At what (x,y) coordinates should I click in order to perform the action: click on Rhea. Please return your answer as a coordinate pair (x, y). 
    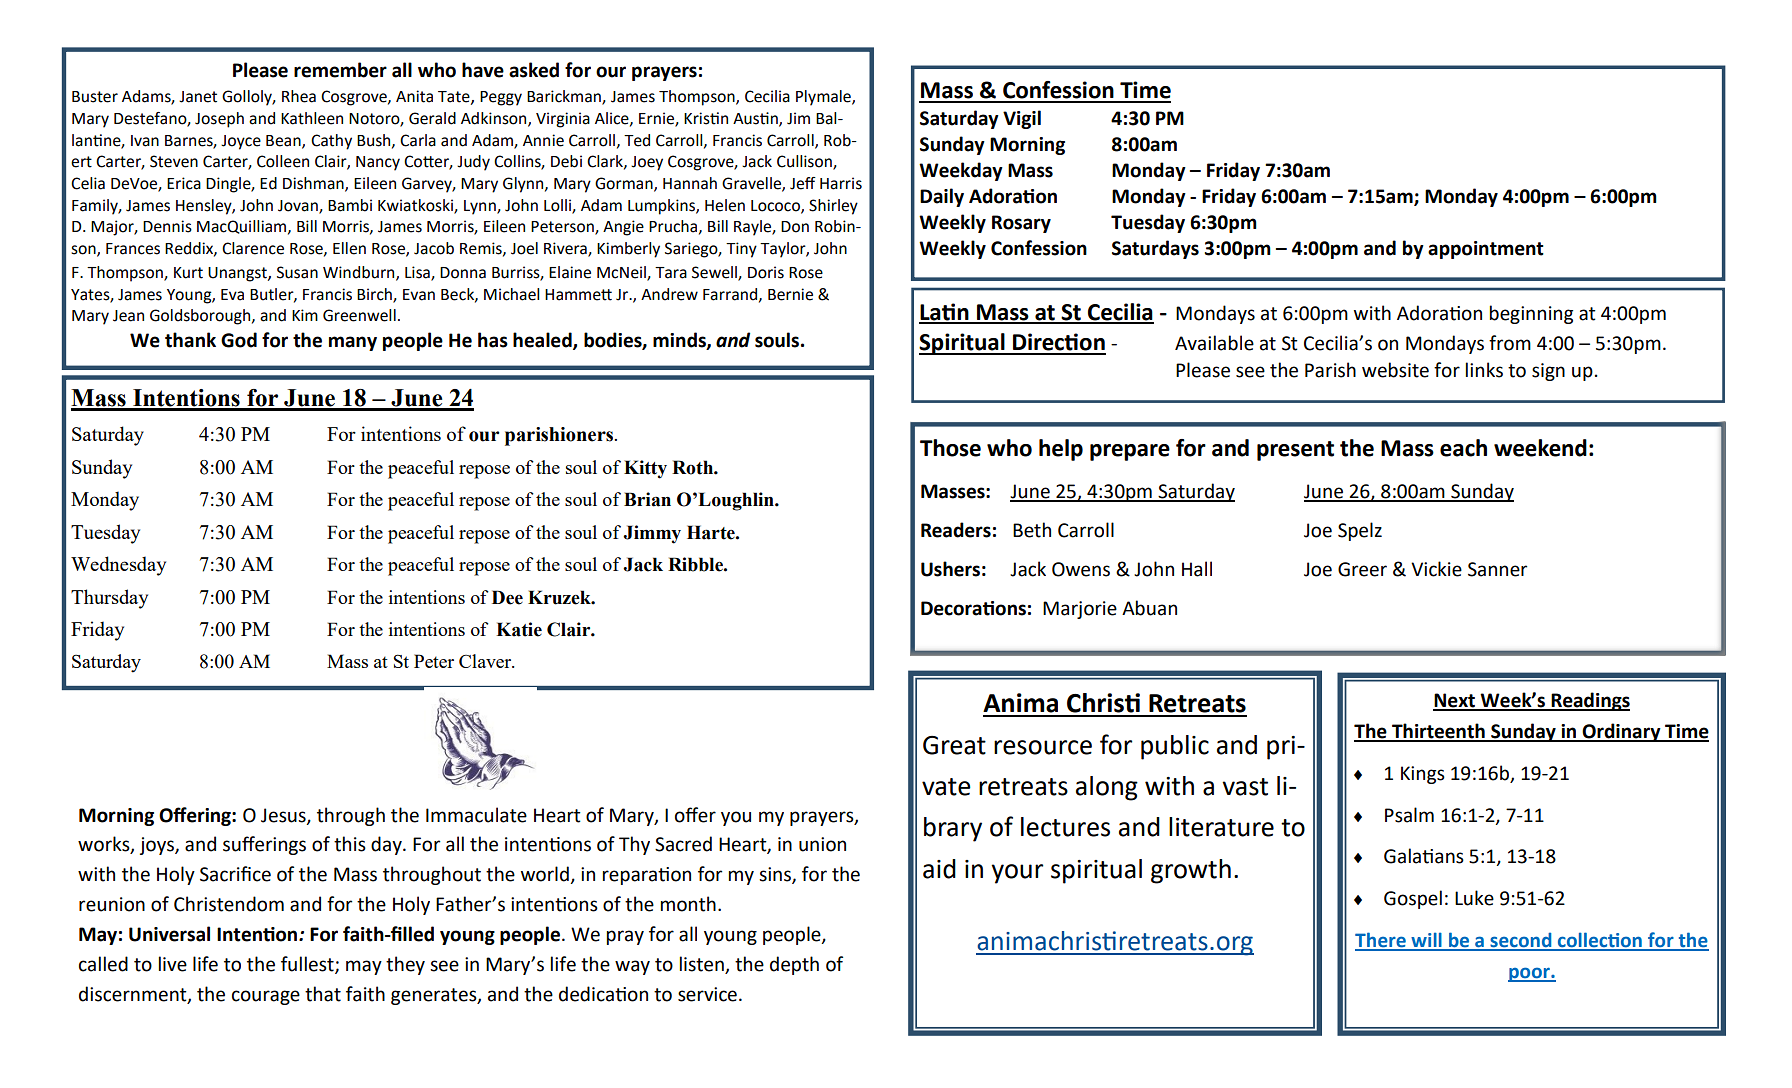
    Looking at the image, I should click on (299, 96).
